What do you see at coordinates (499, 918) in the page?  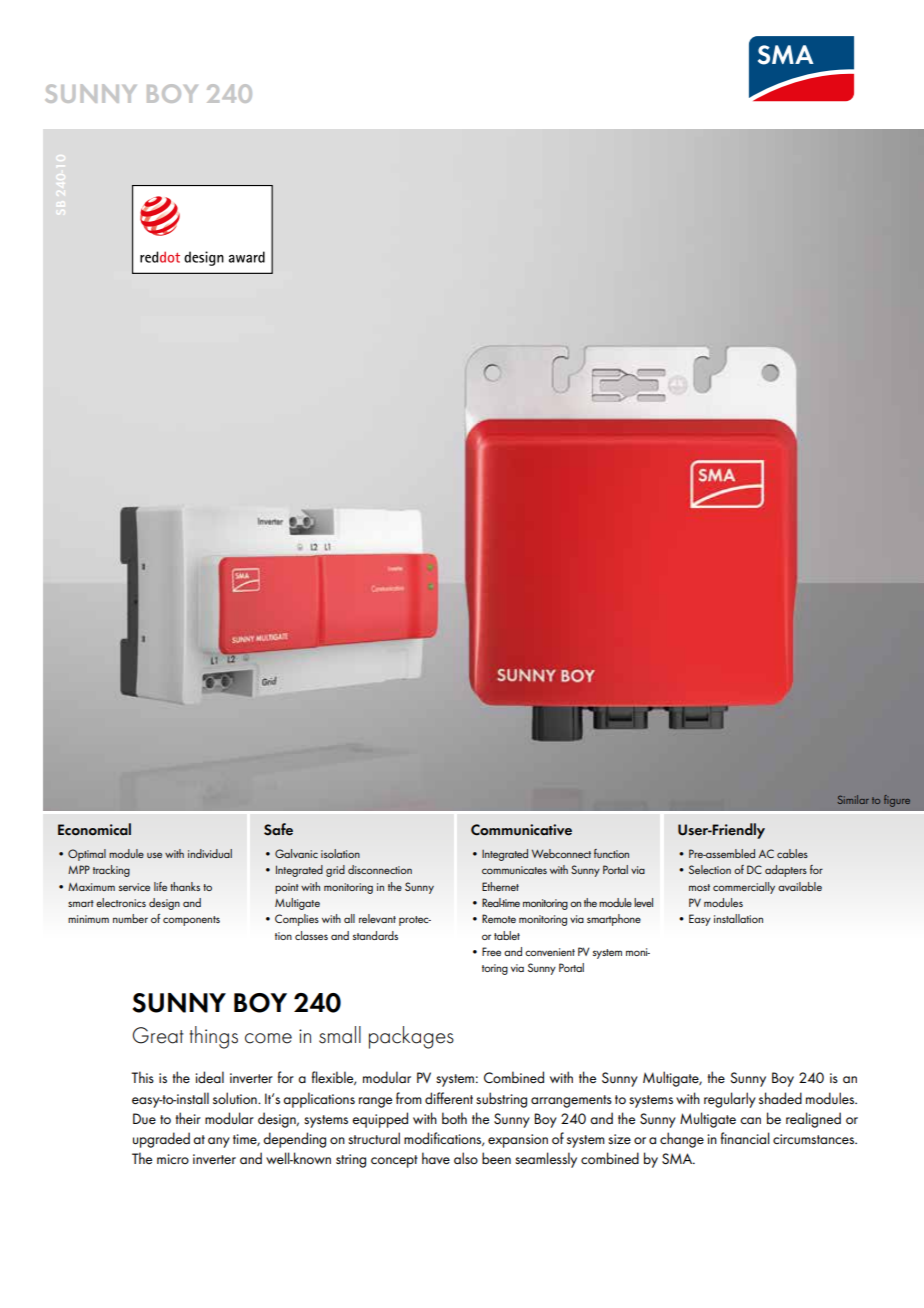 I see `Remote` at bounding box center [499, 918].
